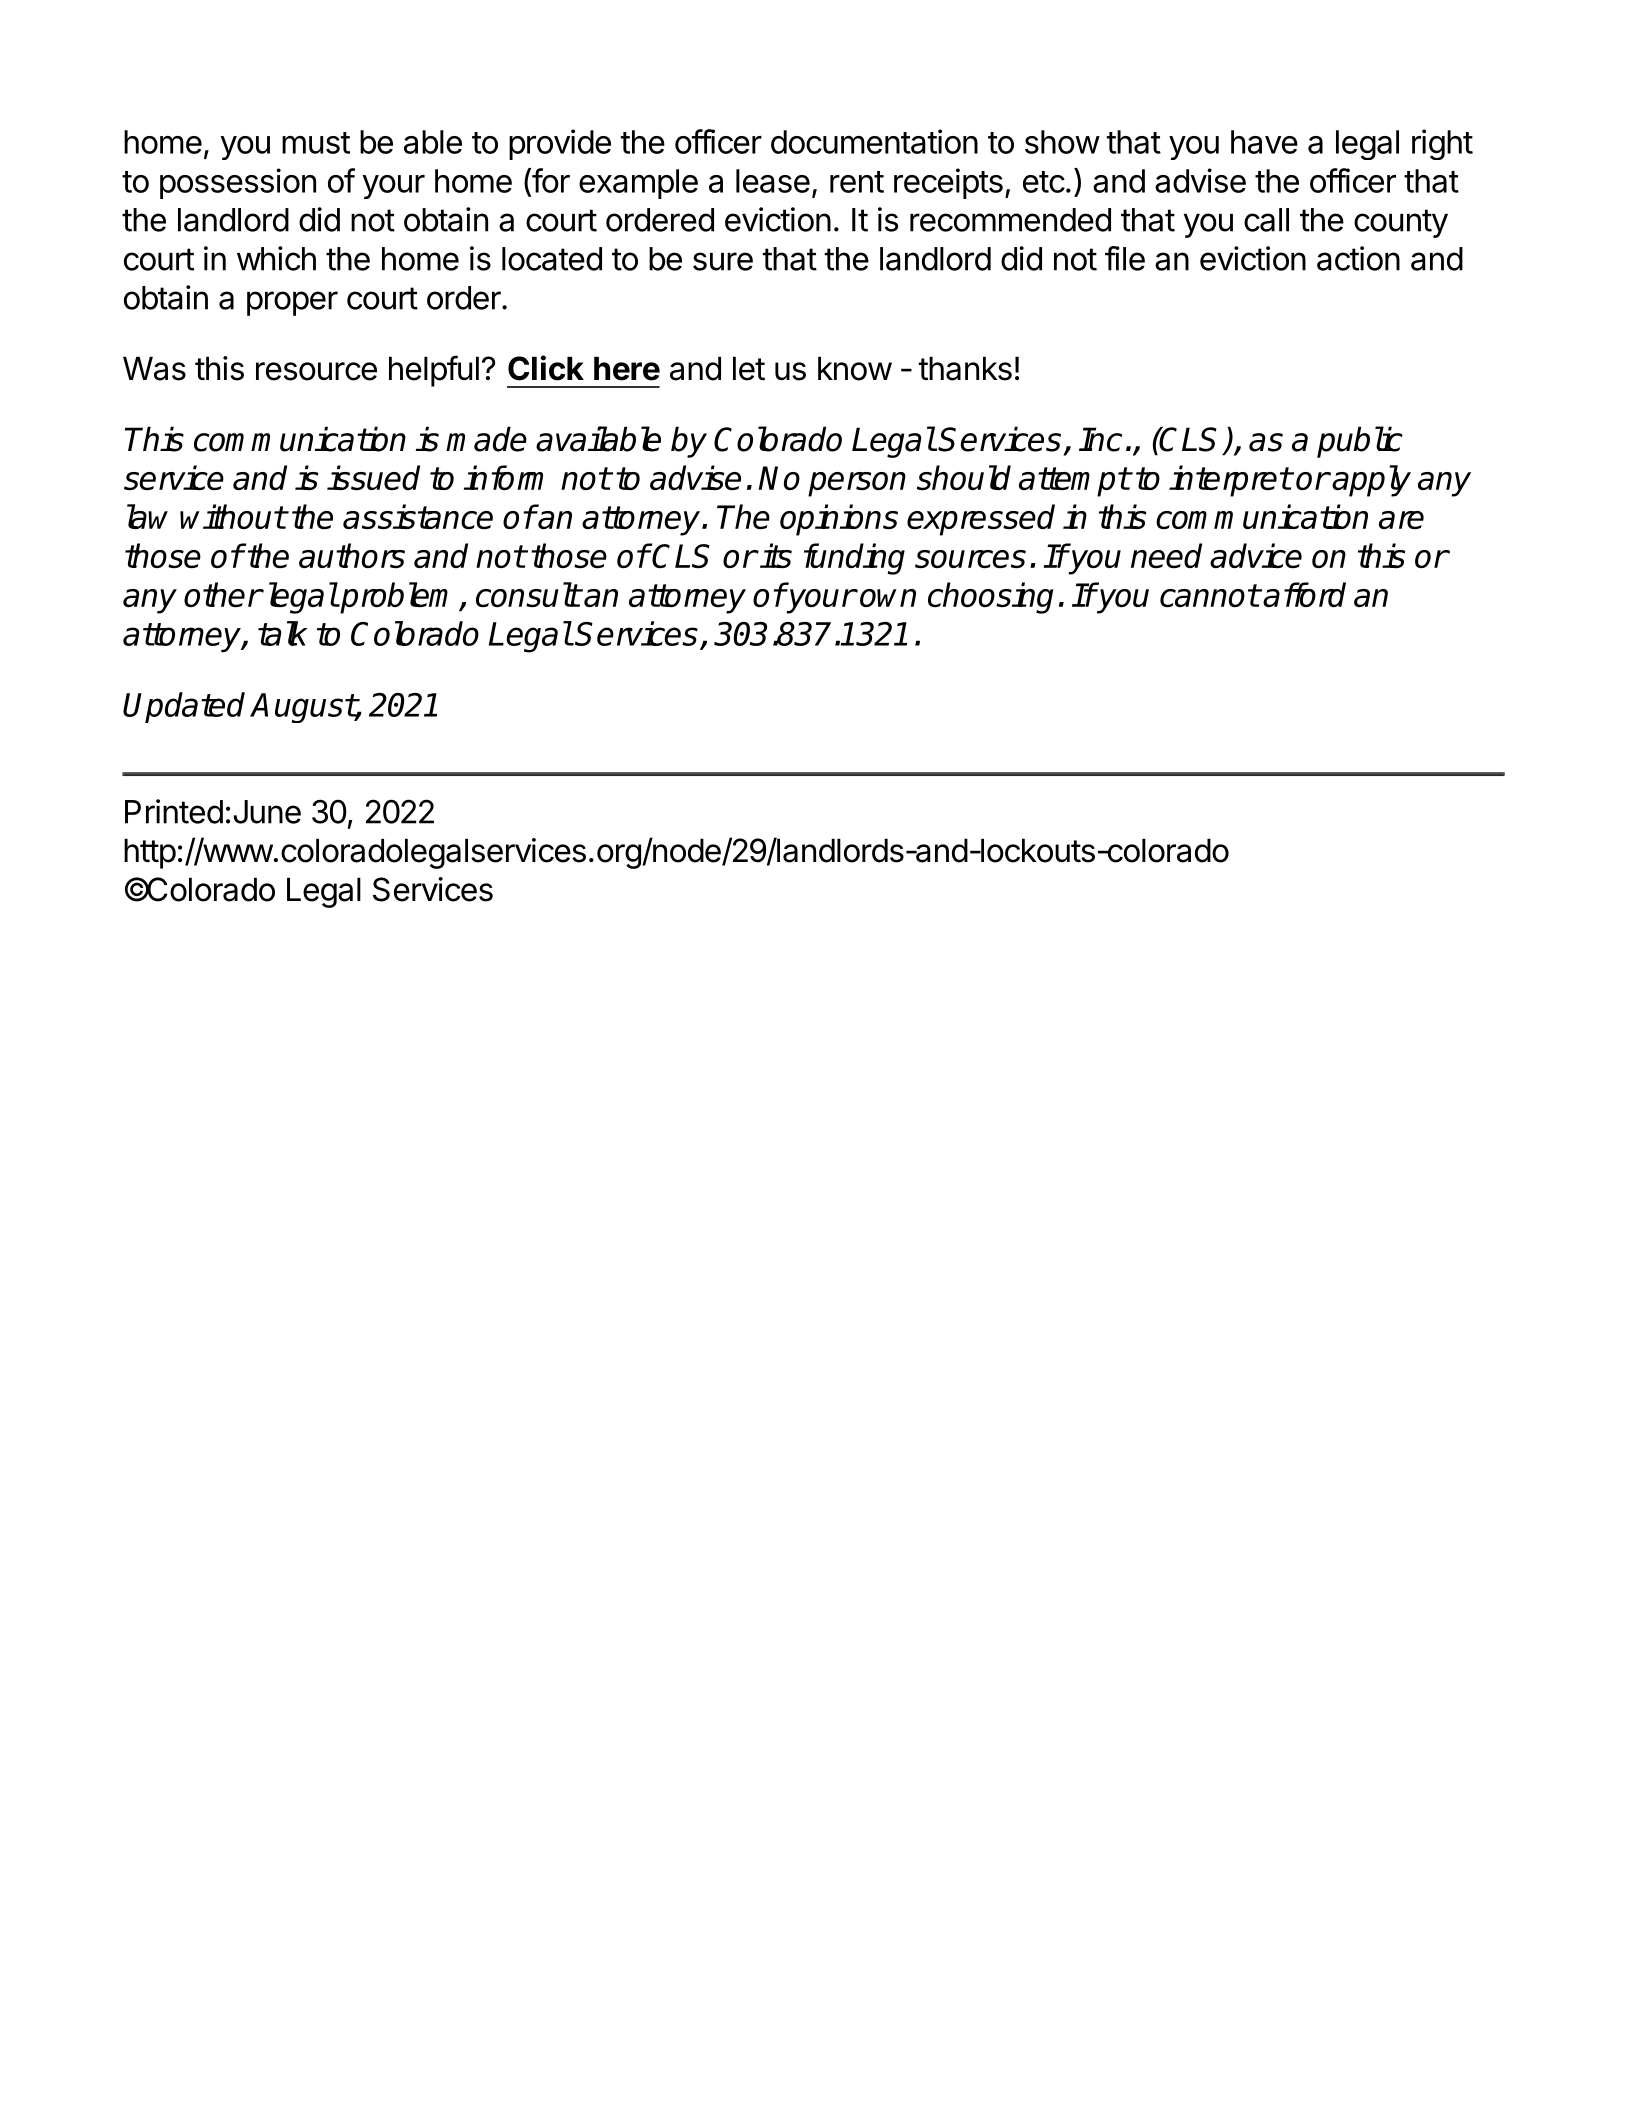  What do you see at coordinates (749, 368) in the document?
I see `let` at bounding box center [749, 368].
